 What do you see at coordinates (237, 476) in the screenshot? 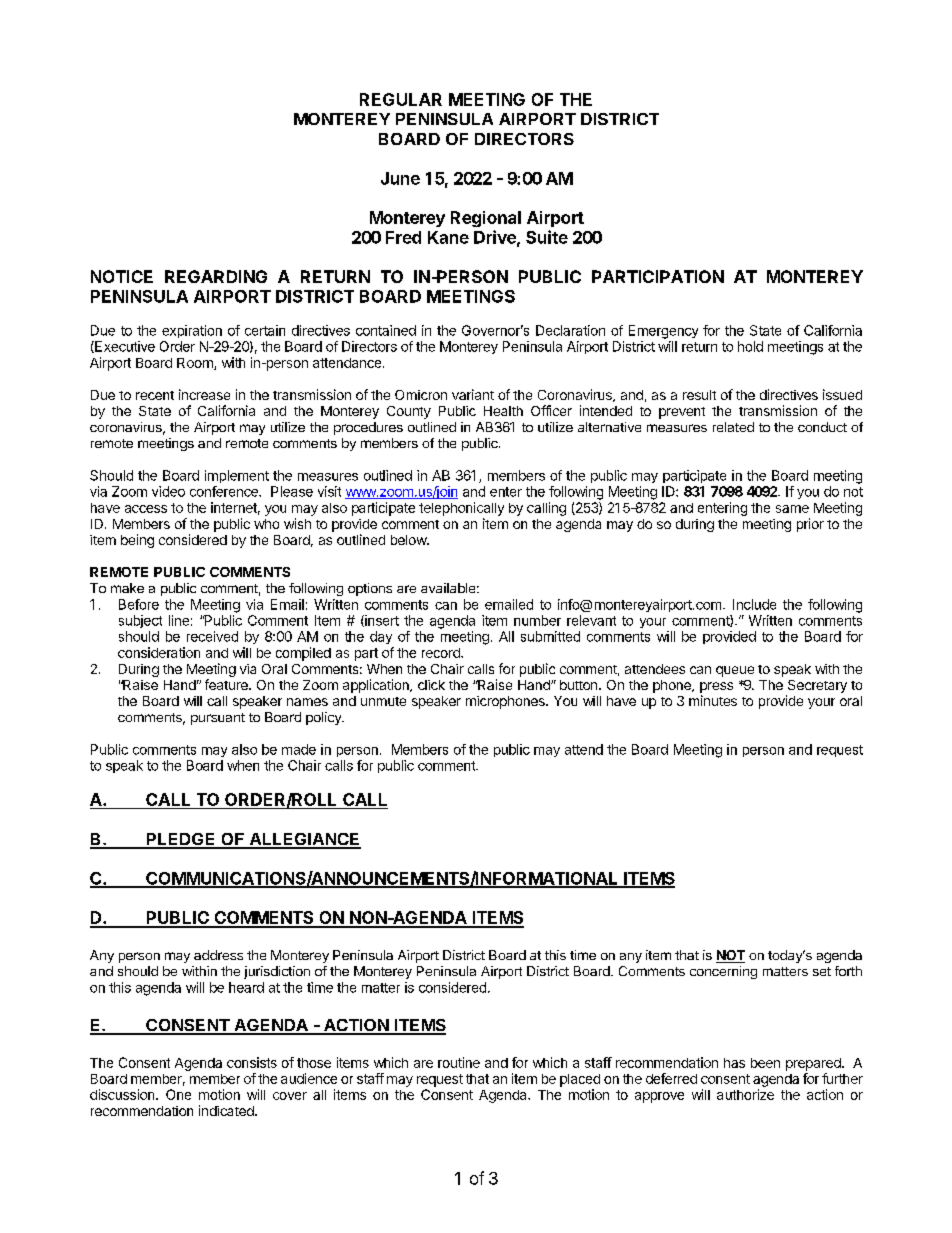
I see `implement` at bounding box center [237, 476].
